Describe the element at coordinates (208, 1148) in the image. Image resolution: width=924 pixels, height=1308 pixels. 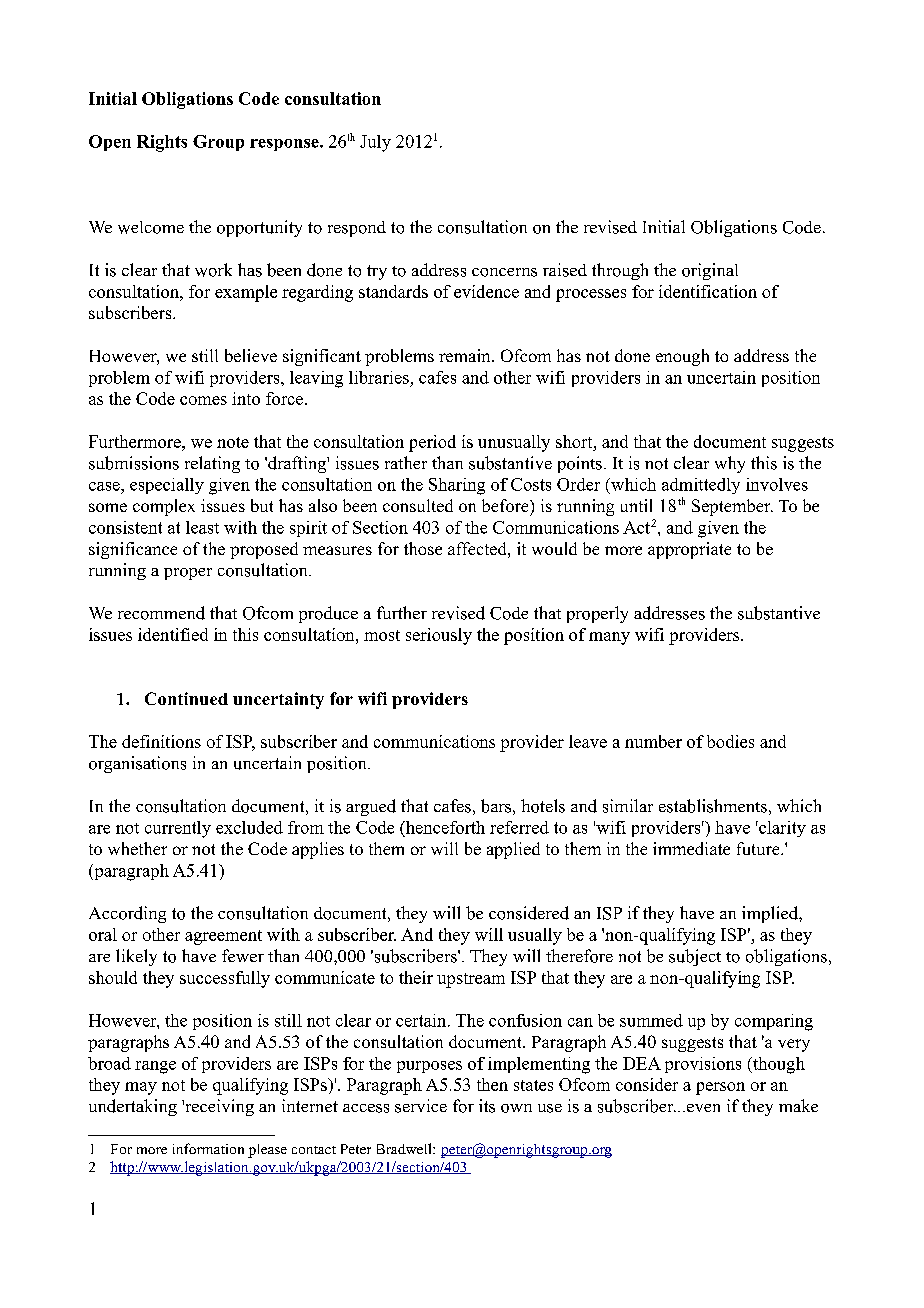
I see `information` at that location.
